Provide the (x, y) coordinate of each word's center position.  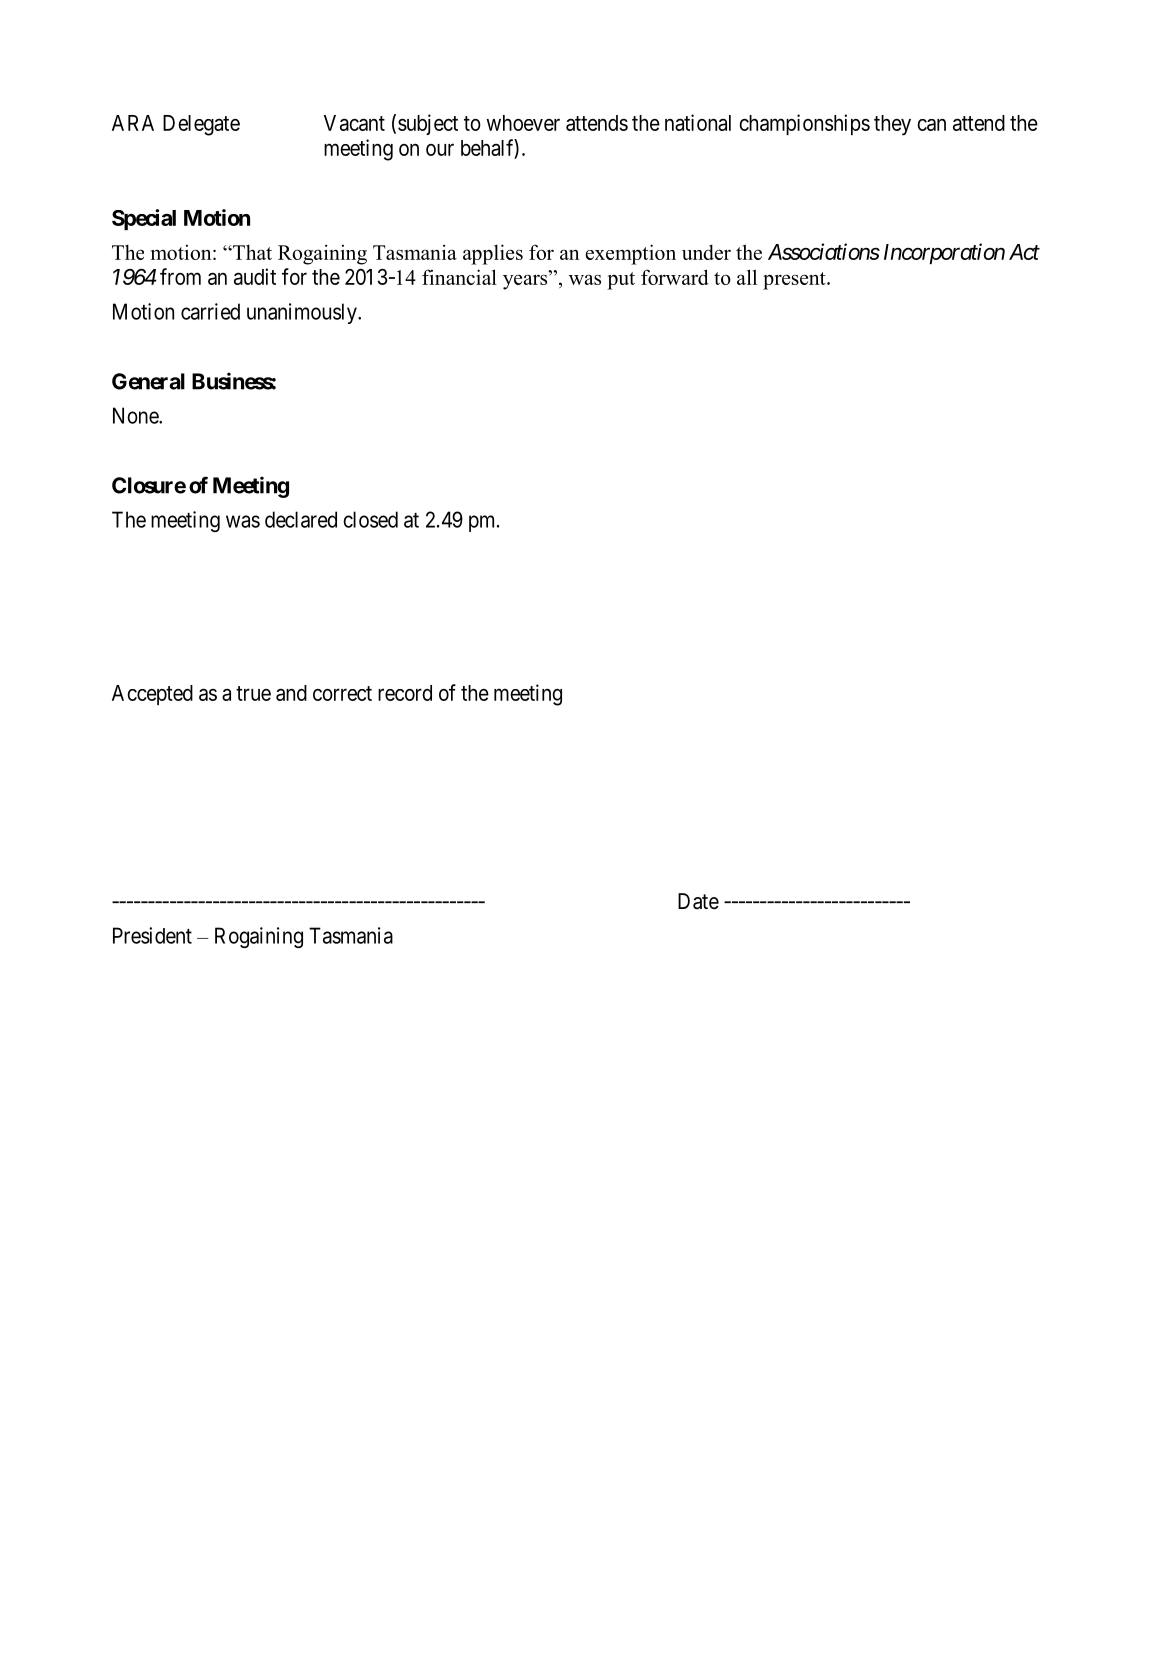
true (253, 693)
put (621, 281)
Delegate (201, 125)
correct (342, 693)
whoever (523, 123)
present (795, 281)
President (152, 935)
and (291, 693)
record (405, 693)
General (148, 381)
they (892, 125)
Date (698, 901)
